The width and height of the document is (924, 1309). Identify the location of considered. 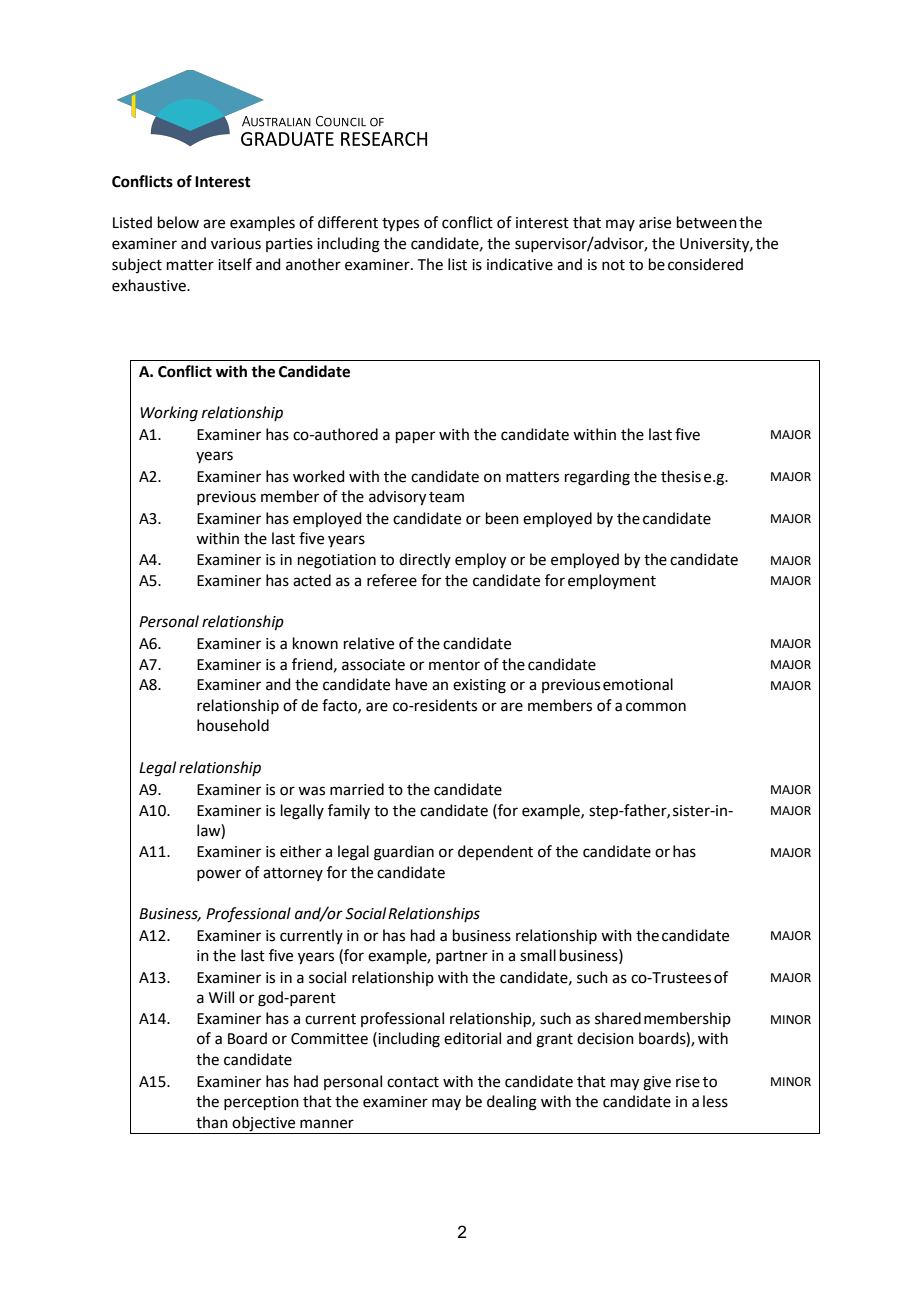
(705, 264).
